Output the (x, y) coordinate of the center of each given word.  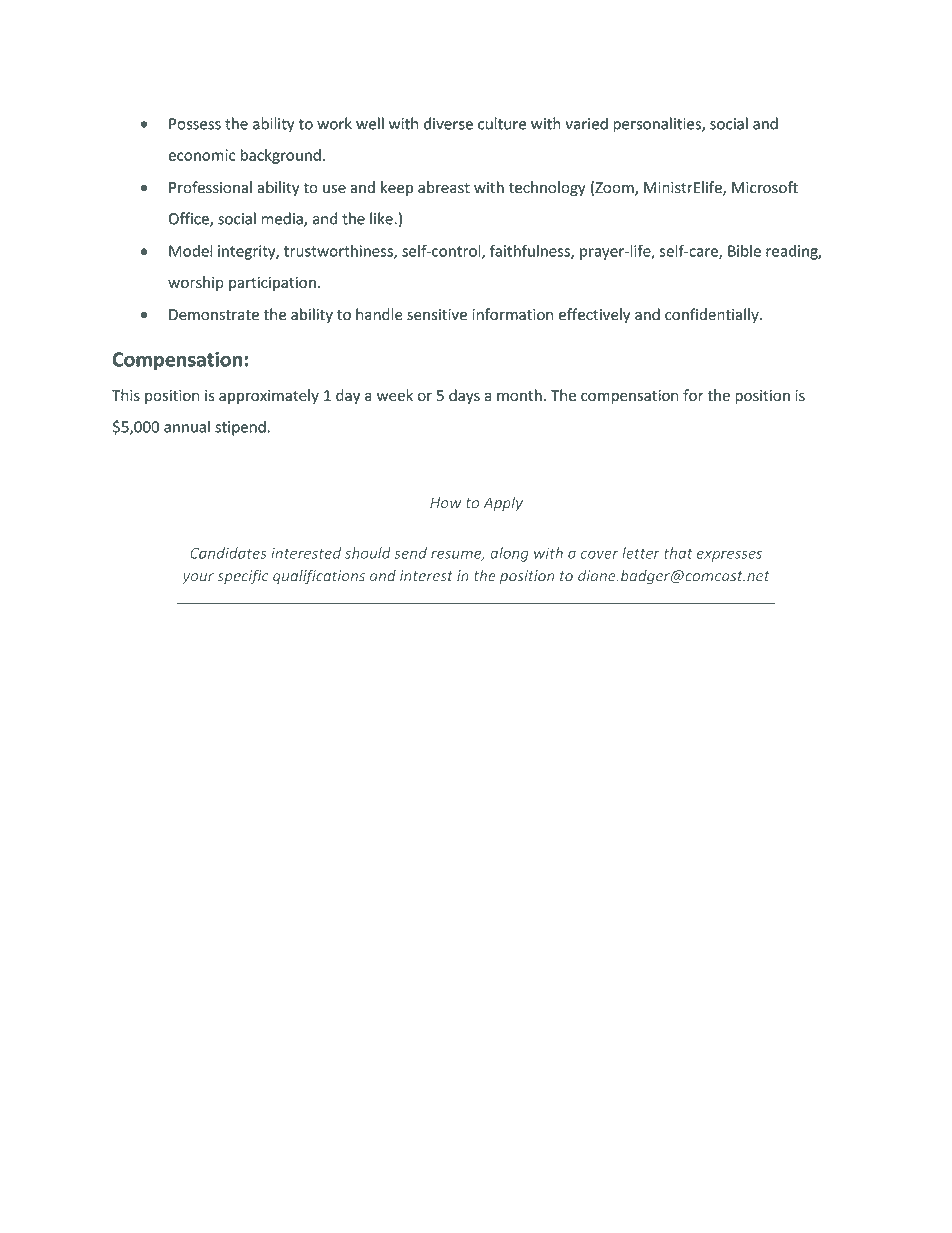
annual (187, 426)
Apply (503, 503)
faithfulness (531, 251)
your (198, 578)
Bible (744, 251)
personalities (658, 125)
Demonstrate (214, 315)
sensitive (437, 315)
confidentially (713, 315)
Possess (195, 124)
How (445, 503)
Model (190, 251)
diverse (448, 123)
